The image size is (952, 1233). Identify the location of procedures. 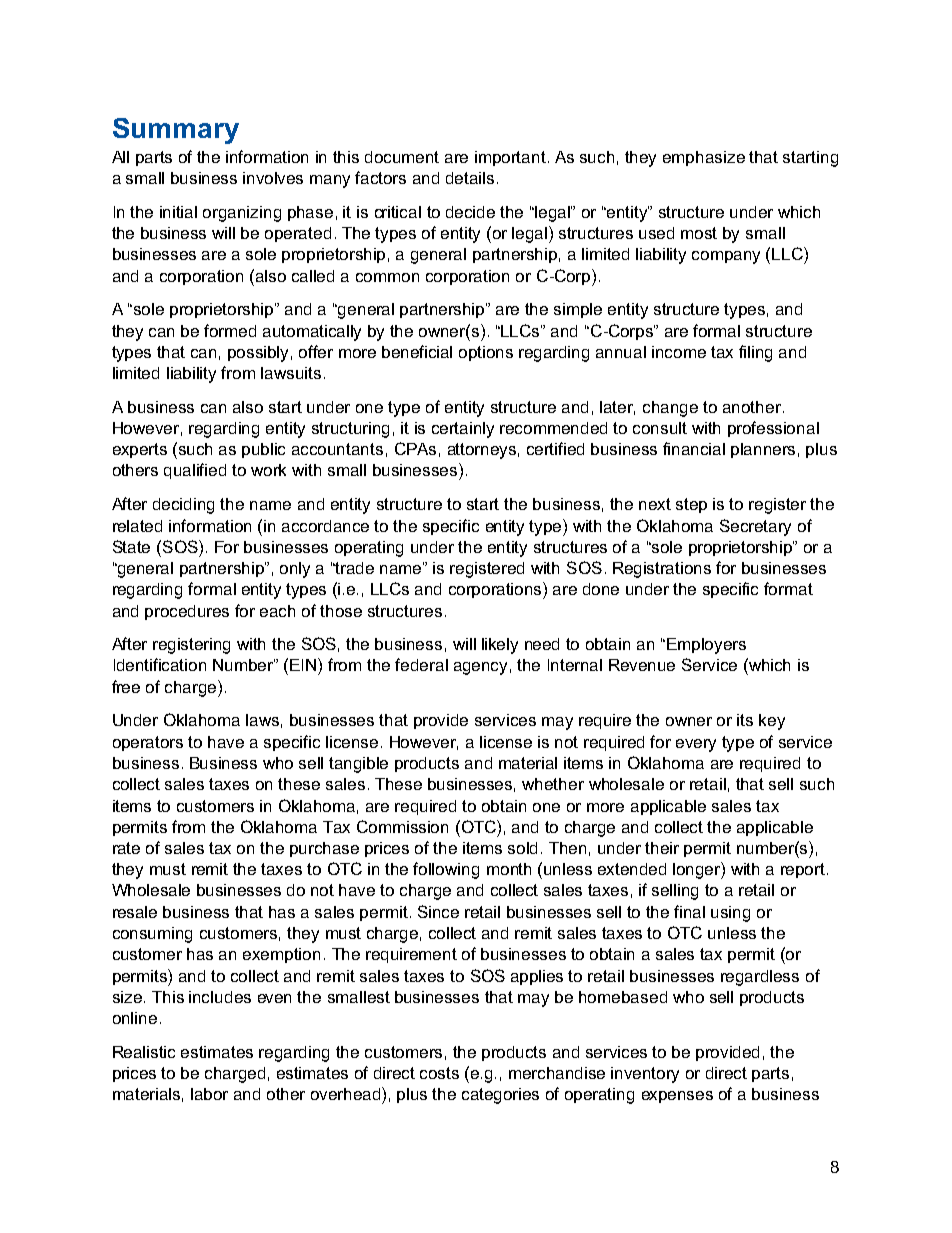
(187, 612).
